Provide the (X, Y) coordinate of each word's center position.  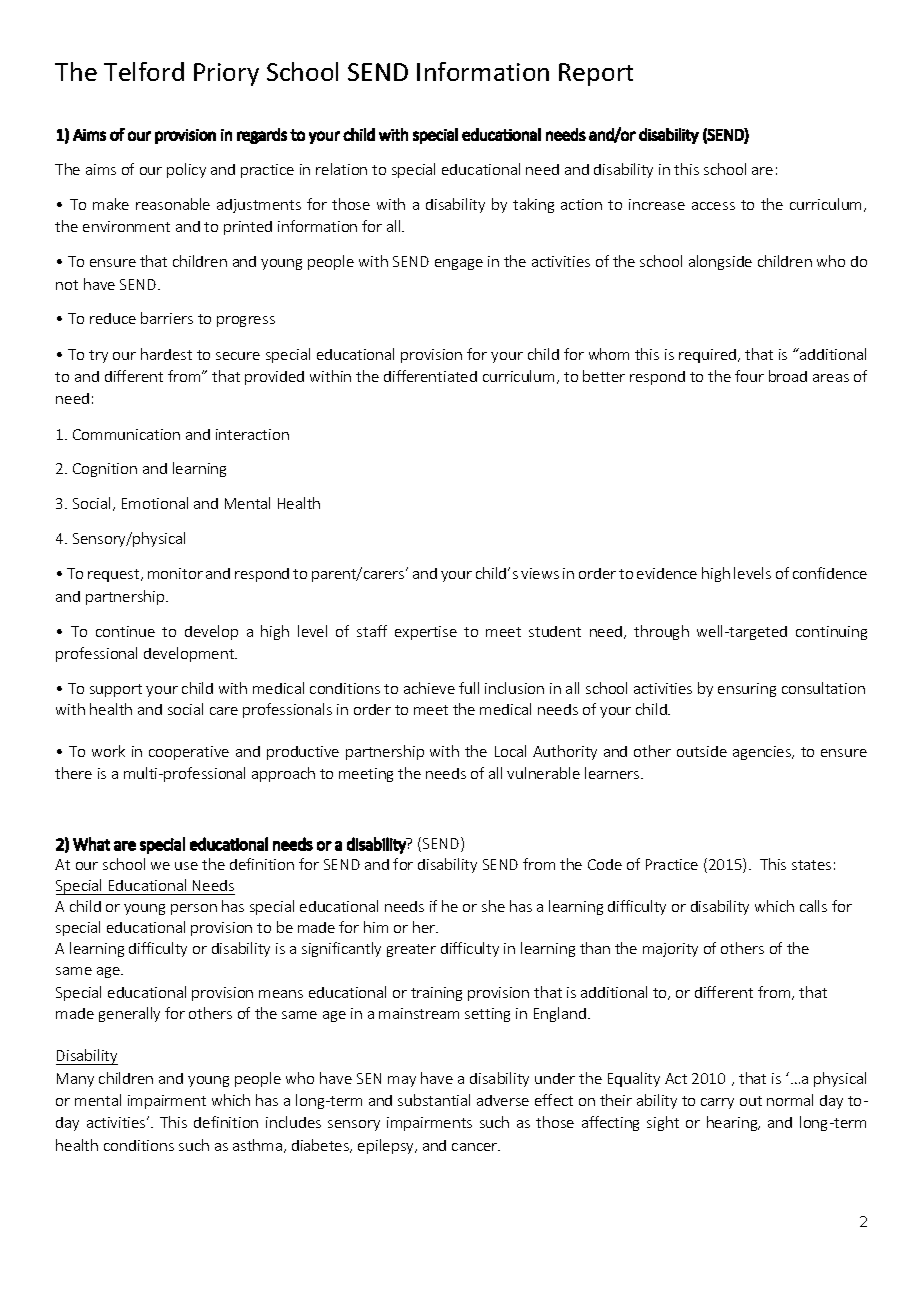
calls (813, 906)
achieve (429, 688)
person (194, 909)
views (540, 573)
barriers (167, 318)
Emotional (155, 503)
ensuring (747, 690)
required (709, 356)
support (116, 690)
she (493, 906)
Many (75, 1080)
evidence (667, 573)
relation (341, 169)
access (713, 206)
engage (459, 264)
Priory (226, 74)
